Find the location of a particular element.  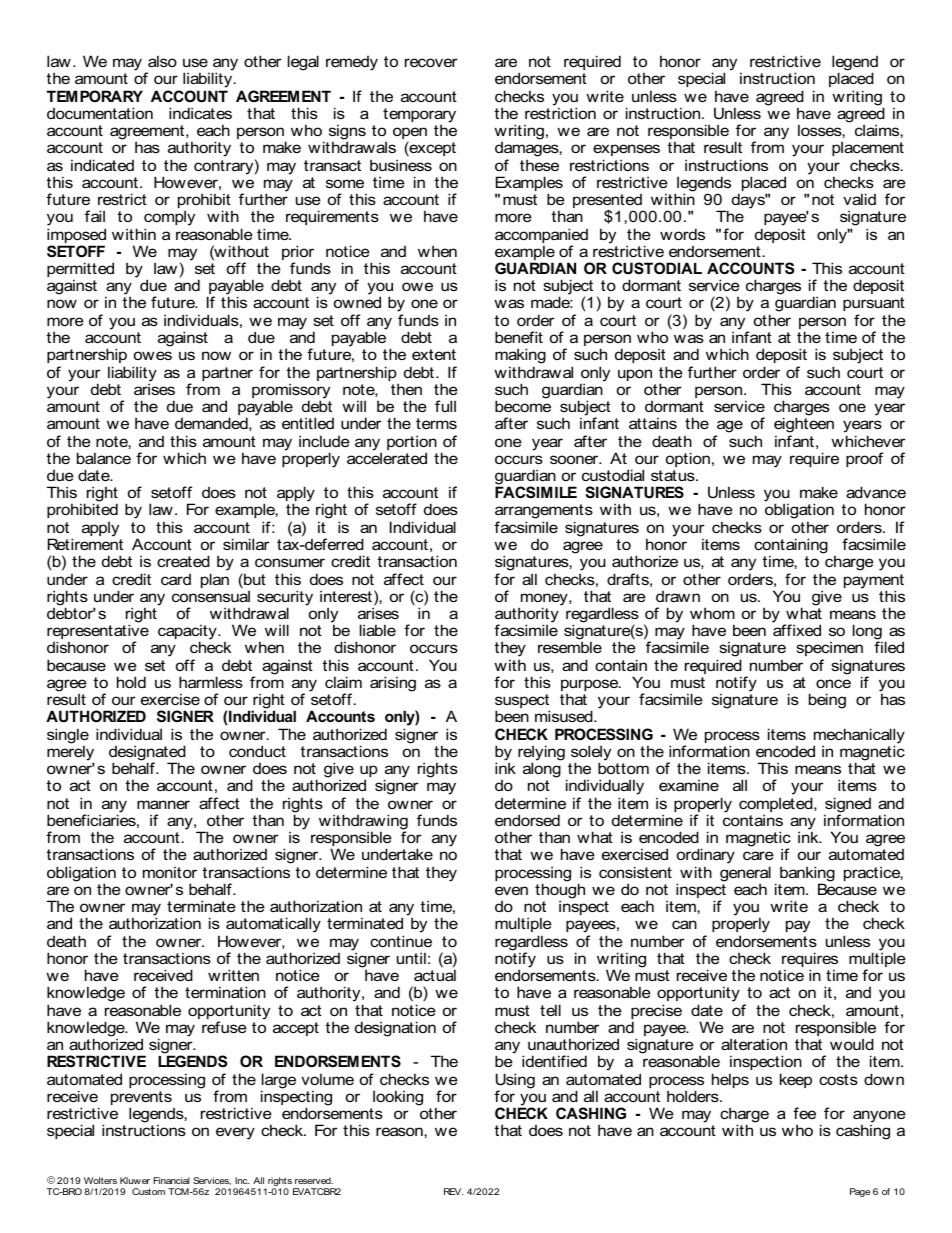

placement is located at coordinates (868, 150).
